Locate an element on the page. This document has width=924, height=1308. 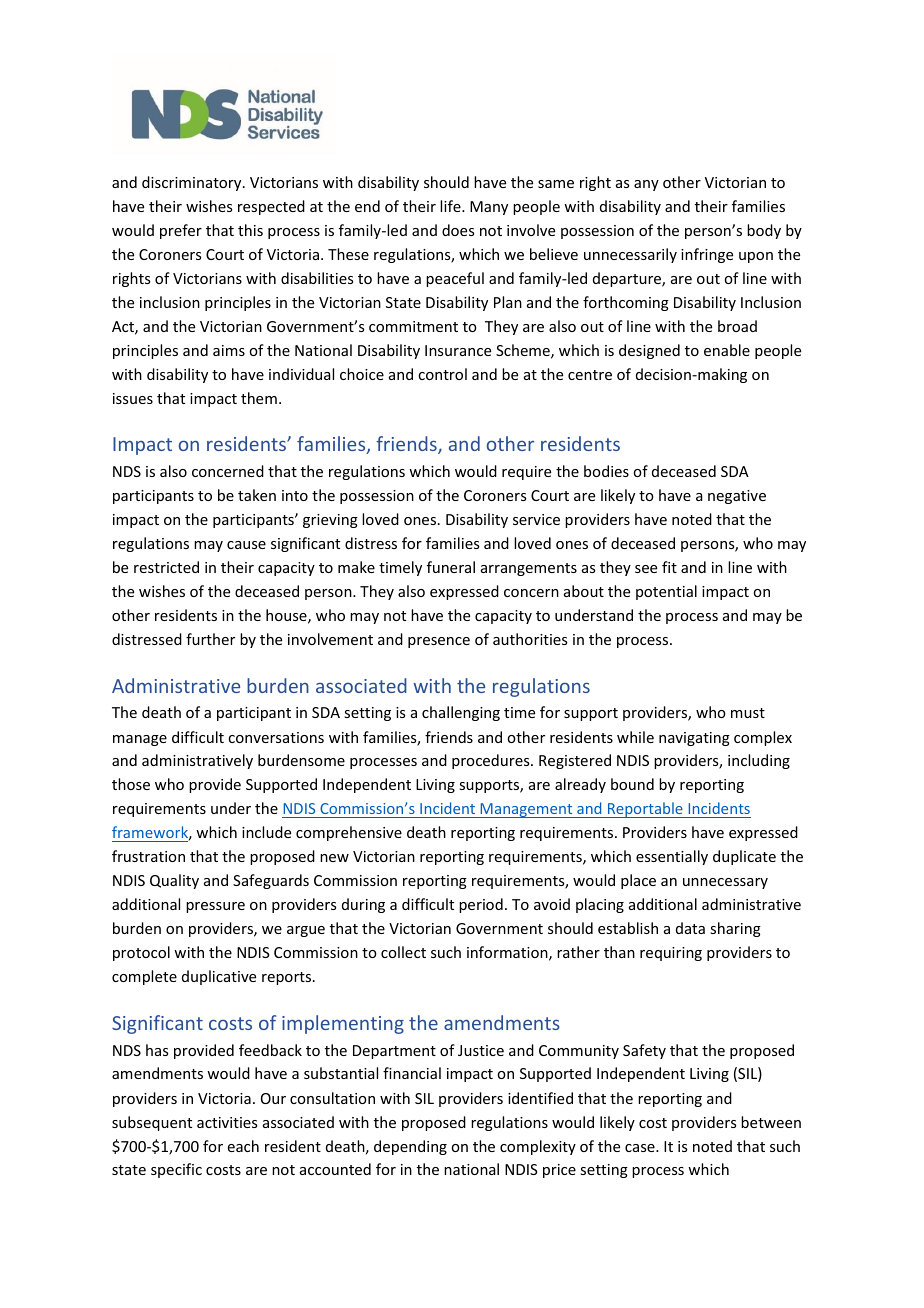
depending is located at coordinates (410, 1147).
